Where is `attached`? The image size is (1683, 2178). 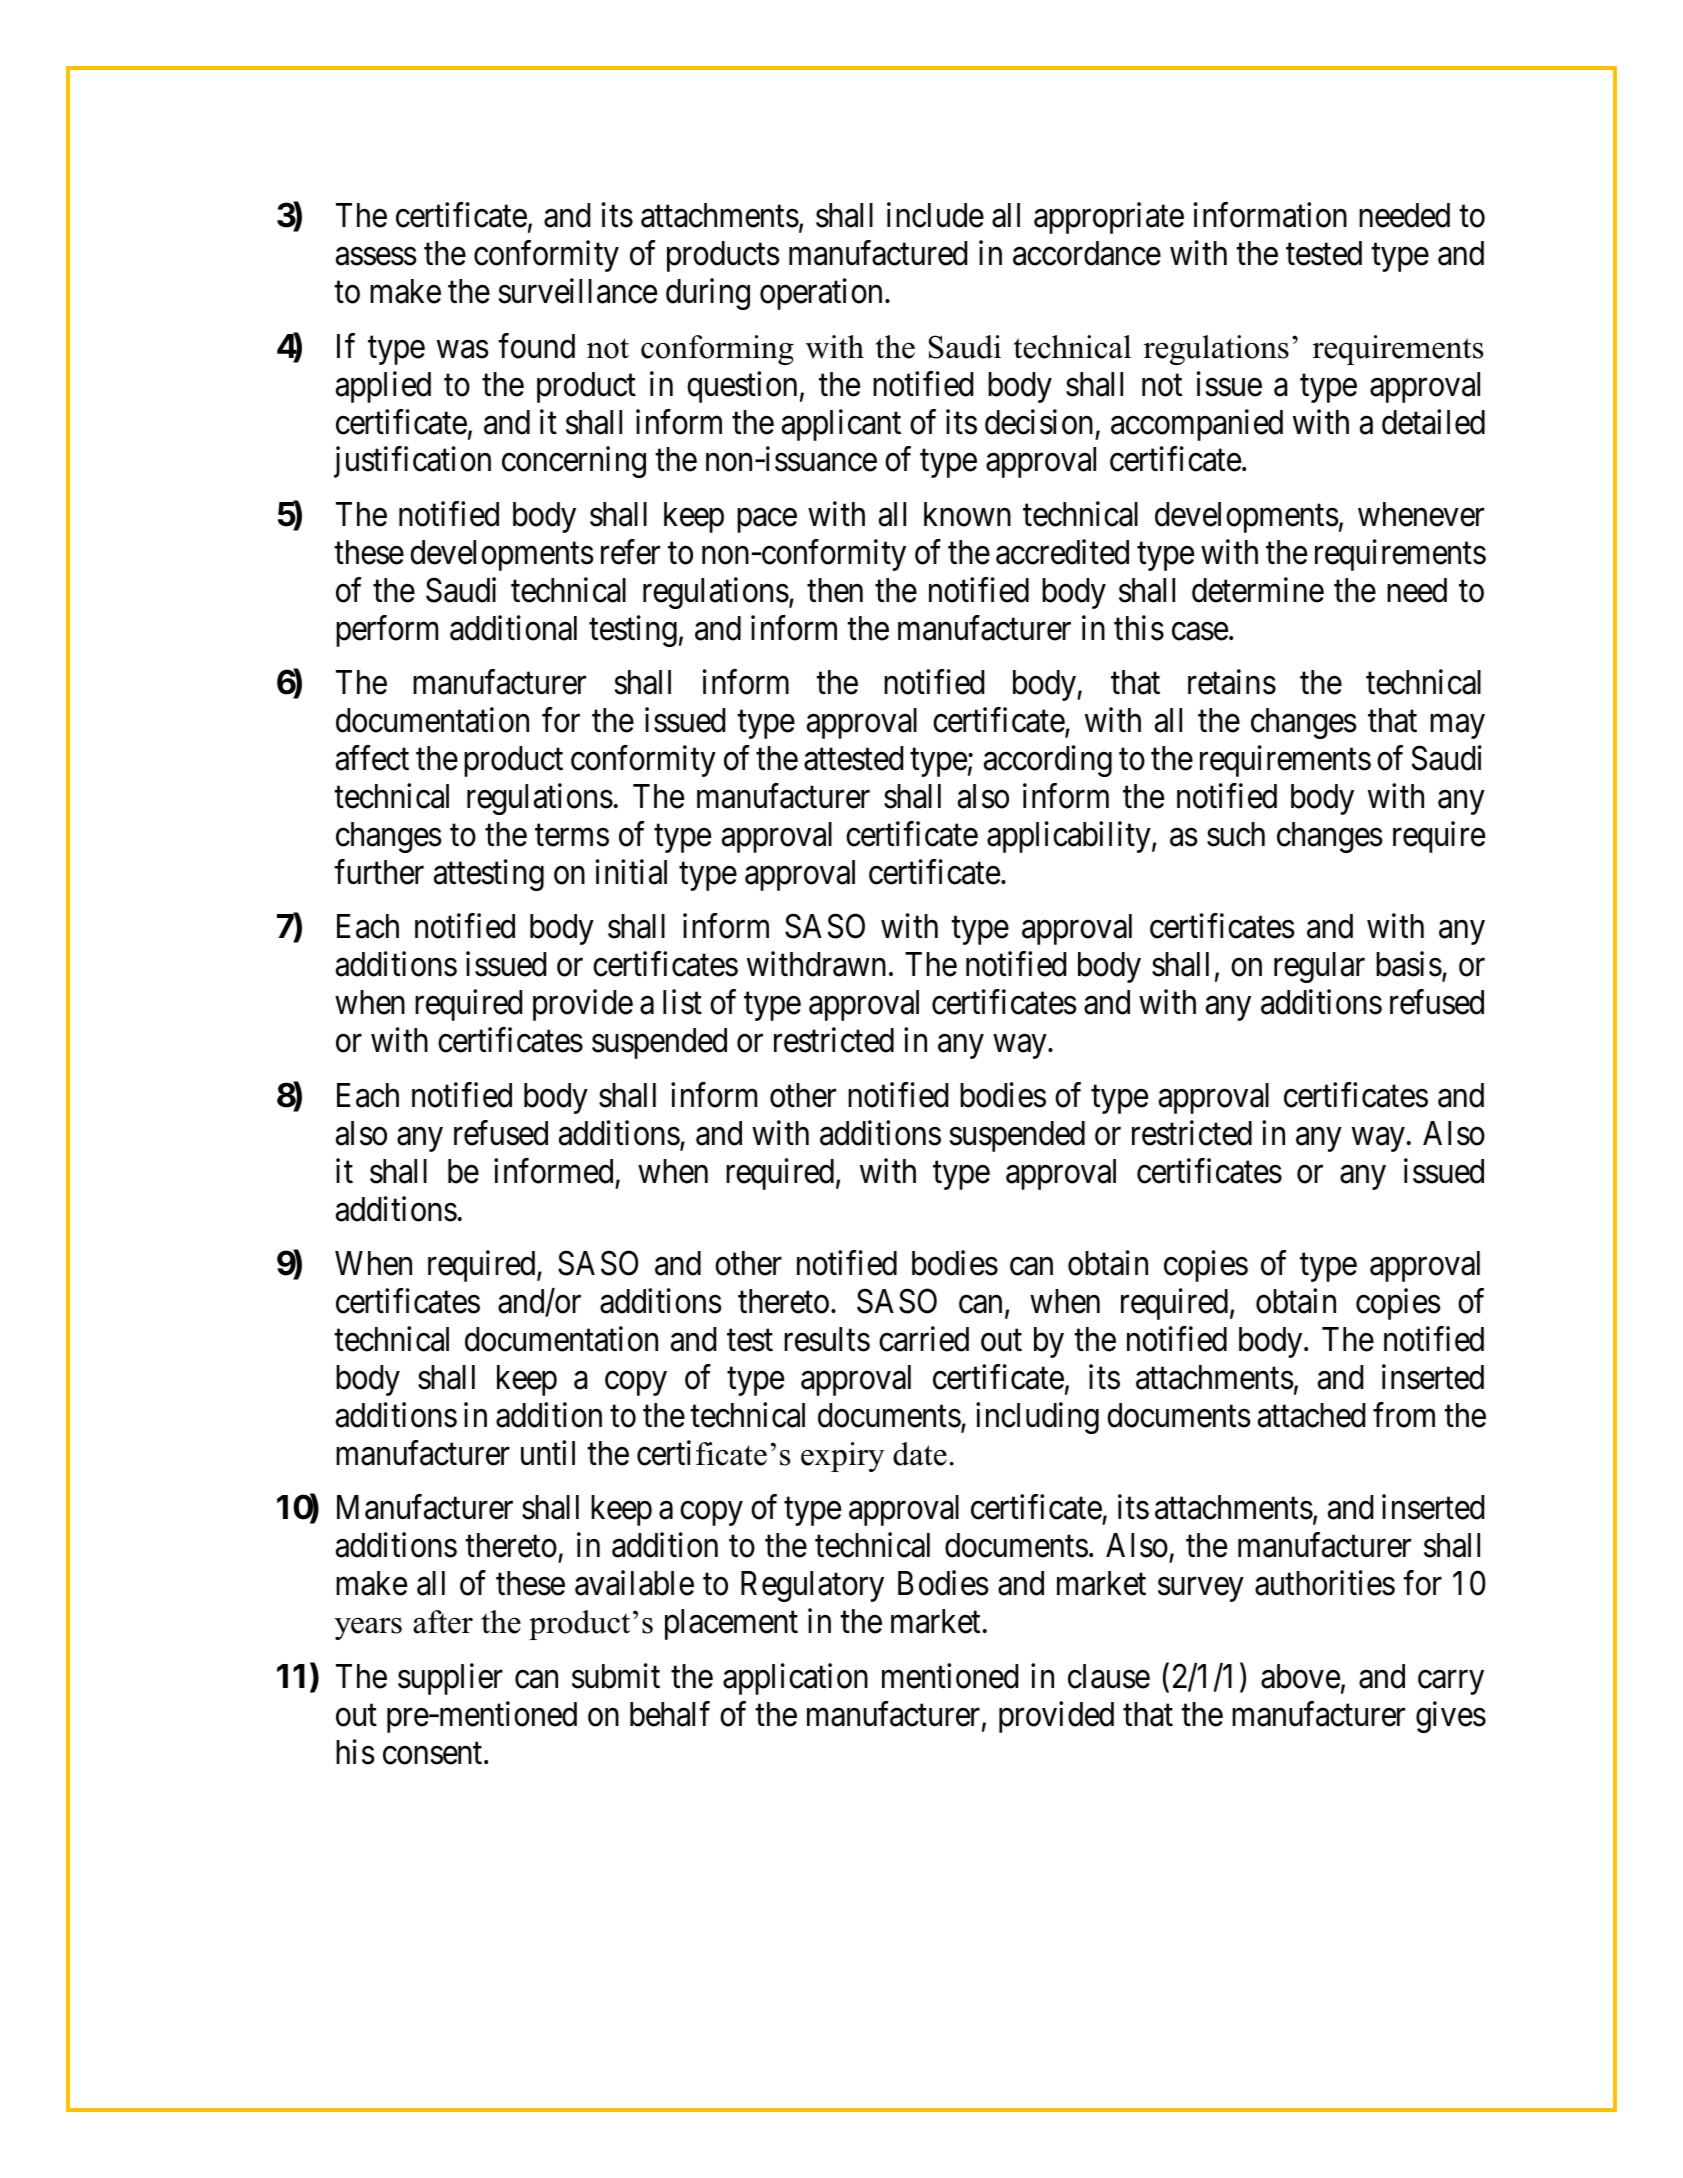
attached is located at coordinates (1311, 1415).
